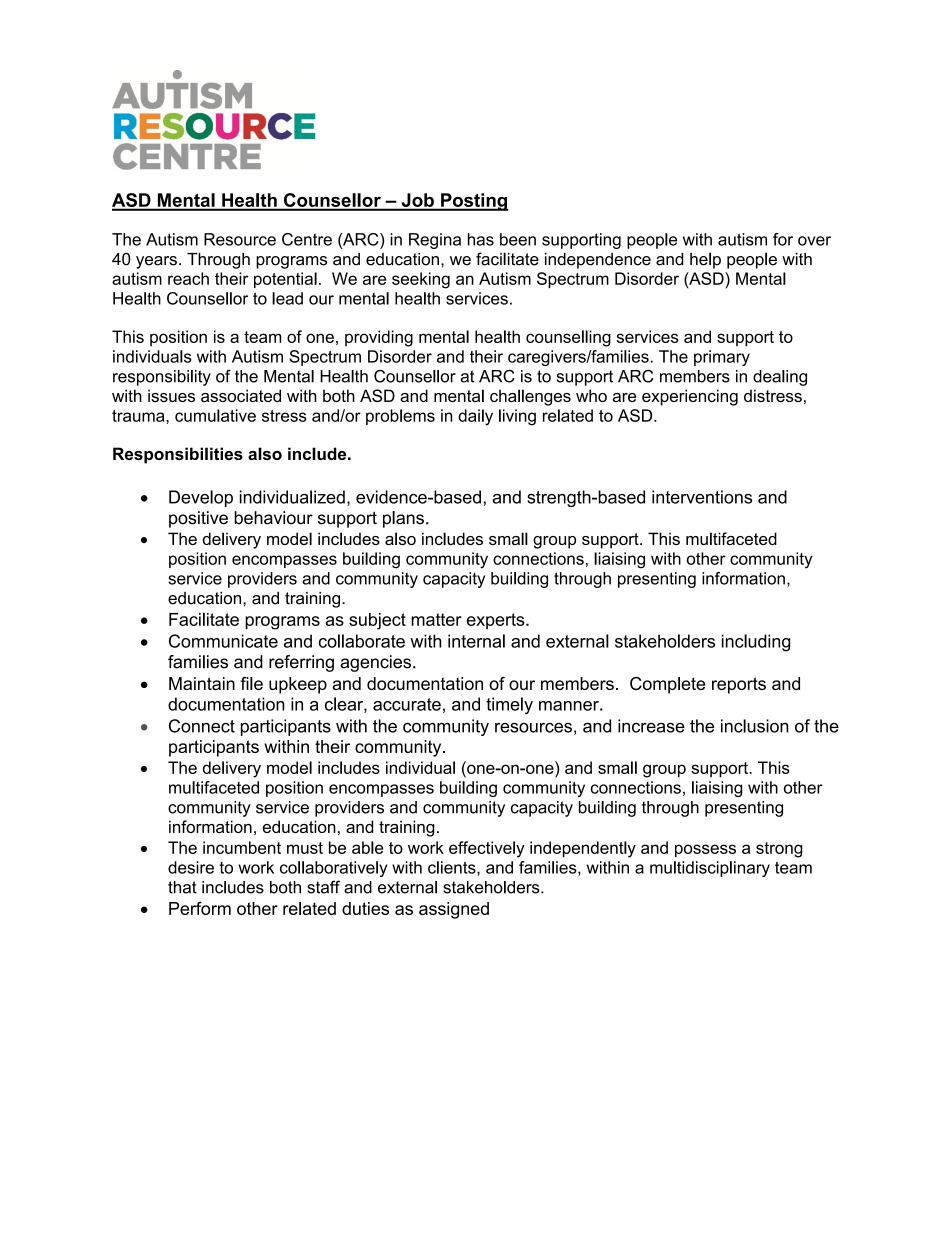 The width and height of the screenshot is (952, 1233). What do you see at coordinates (307, 239) in the screenshot?
I see `Centre` at bounding box center [307, 239].
